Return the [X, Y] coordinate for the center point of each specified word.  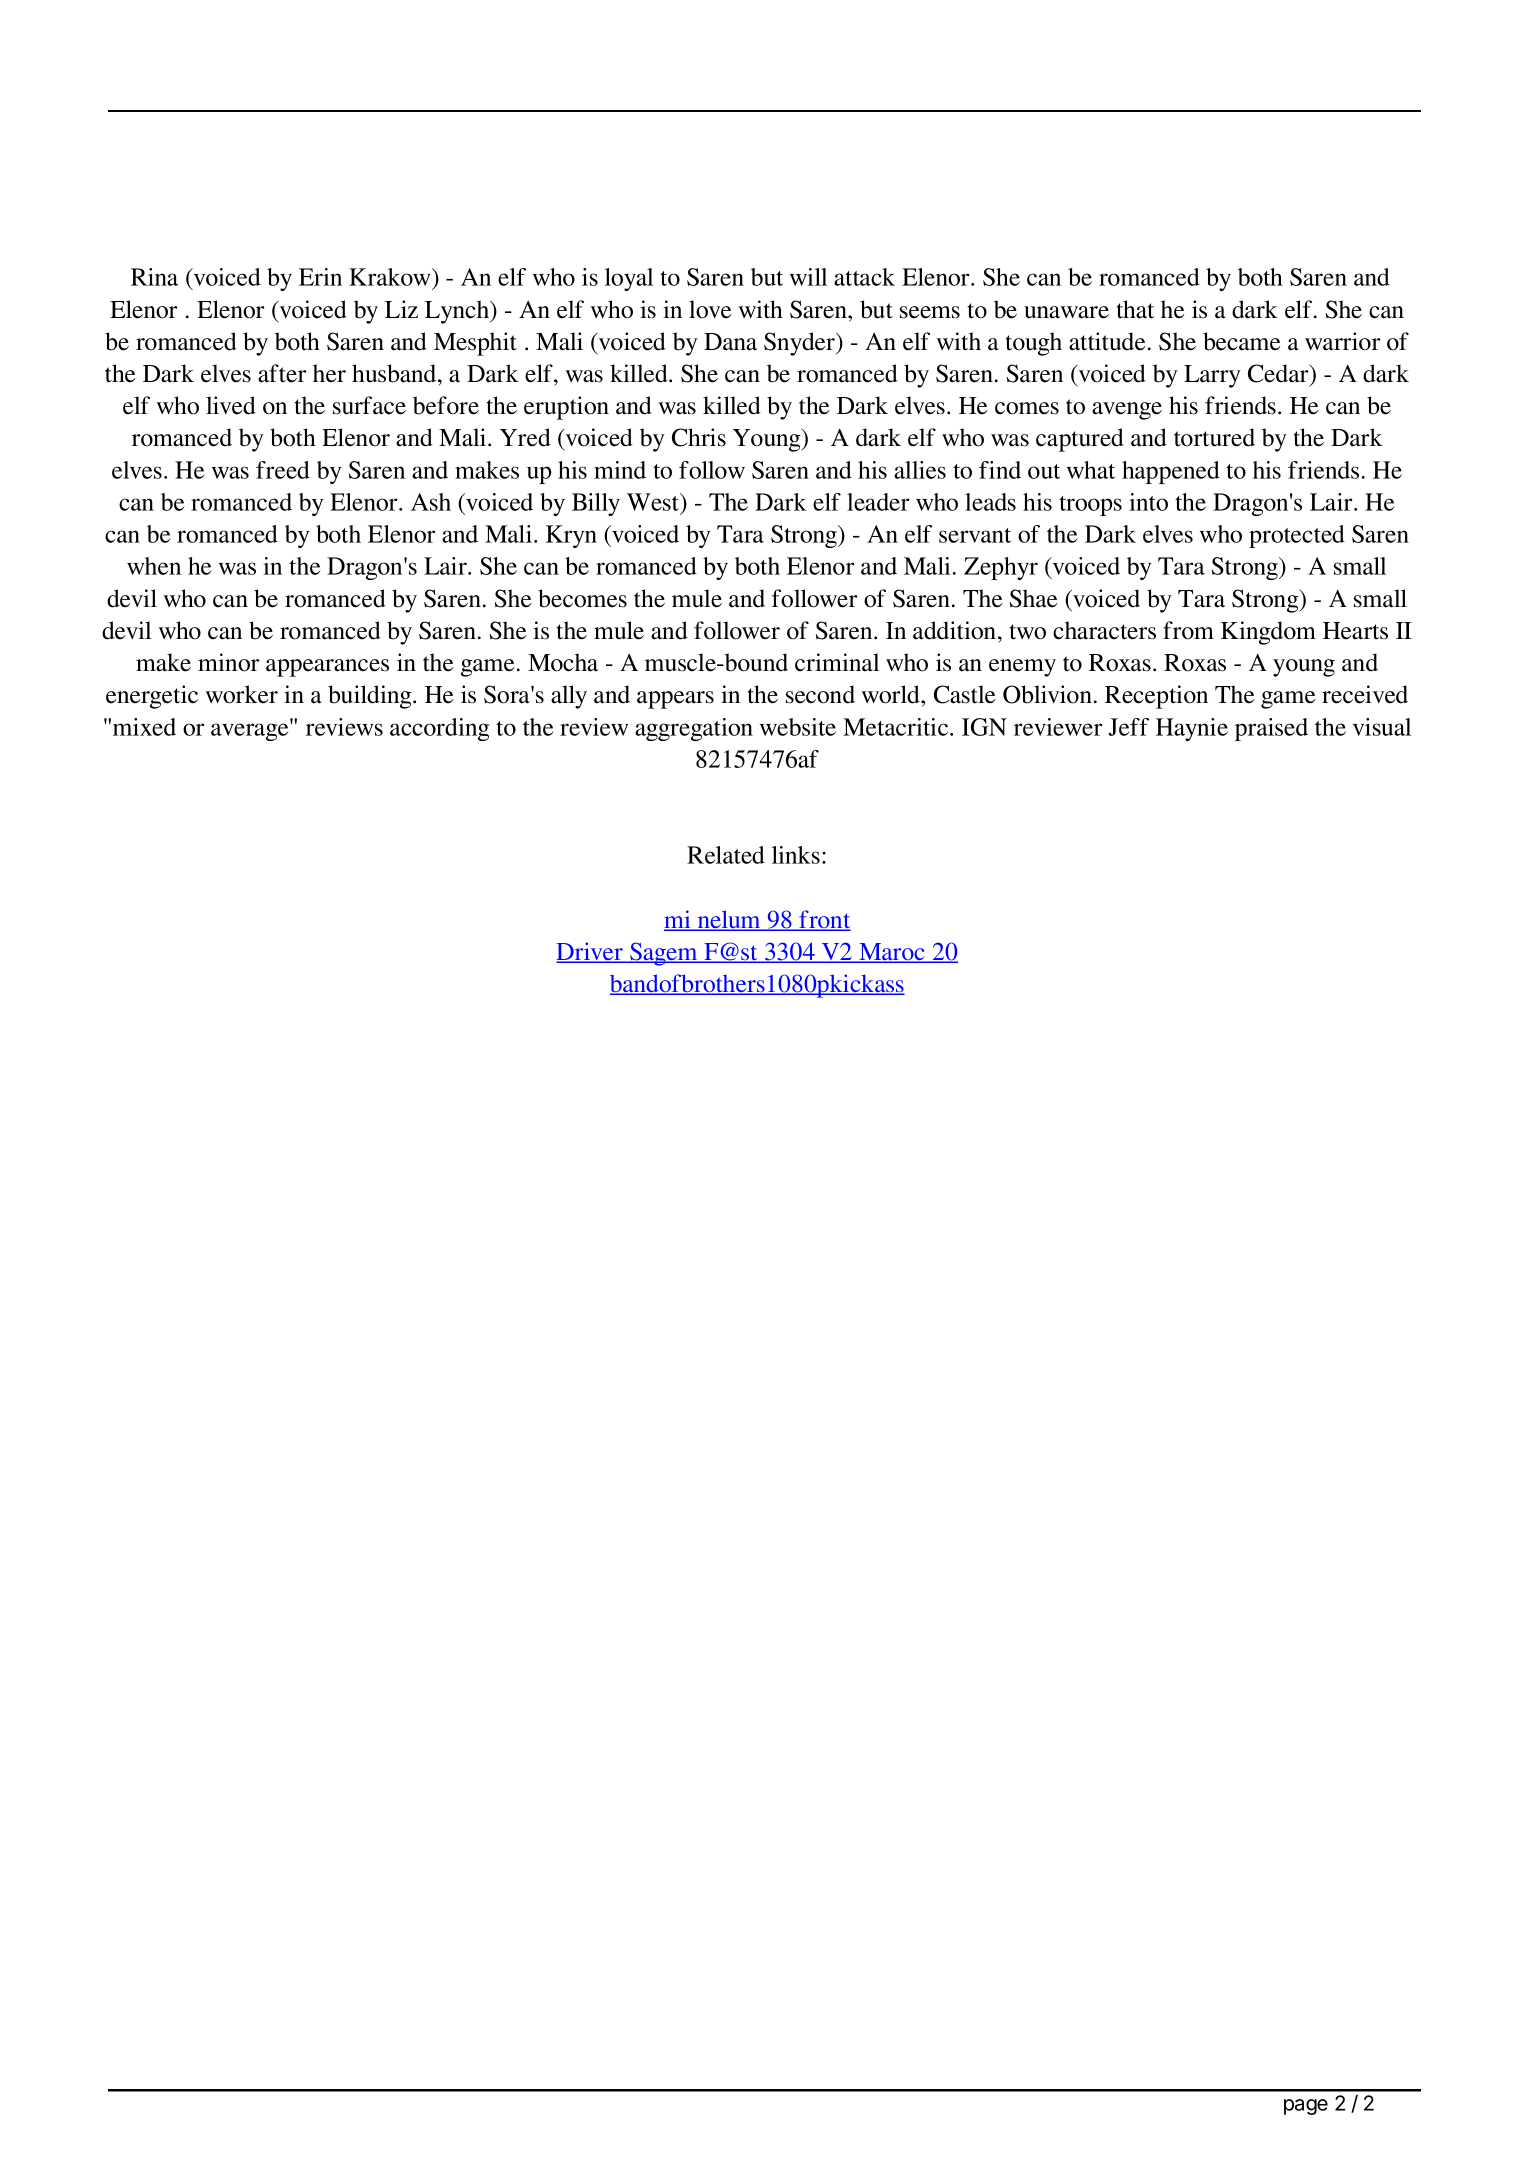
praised [1271, 729]
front [824, 920]
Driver [591, 952]
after [282, 373]
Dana [730, 342]
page [1306, 2107]
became [1241, 341]
